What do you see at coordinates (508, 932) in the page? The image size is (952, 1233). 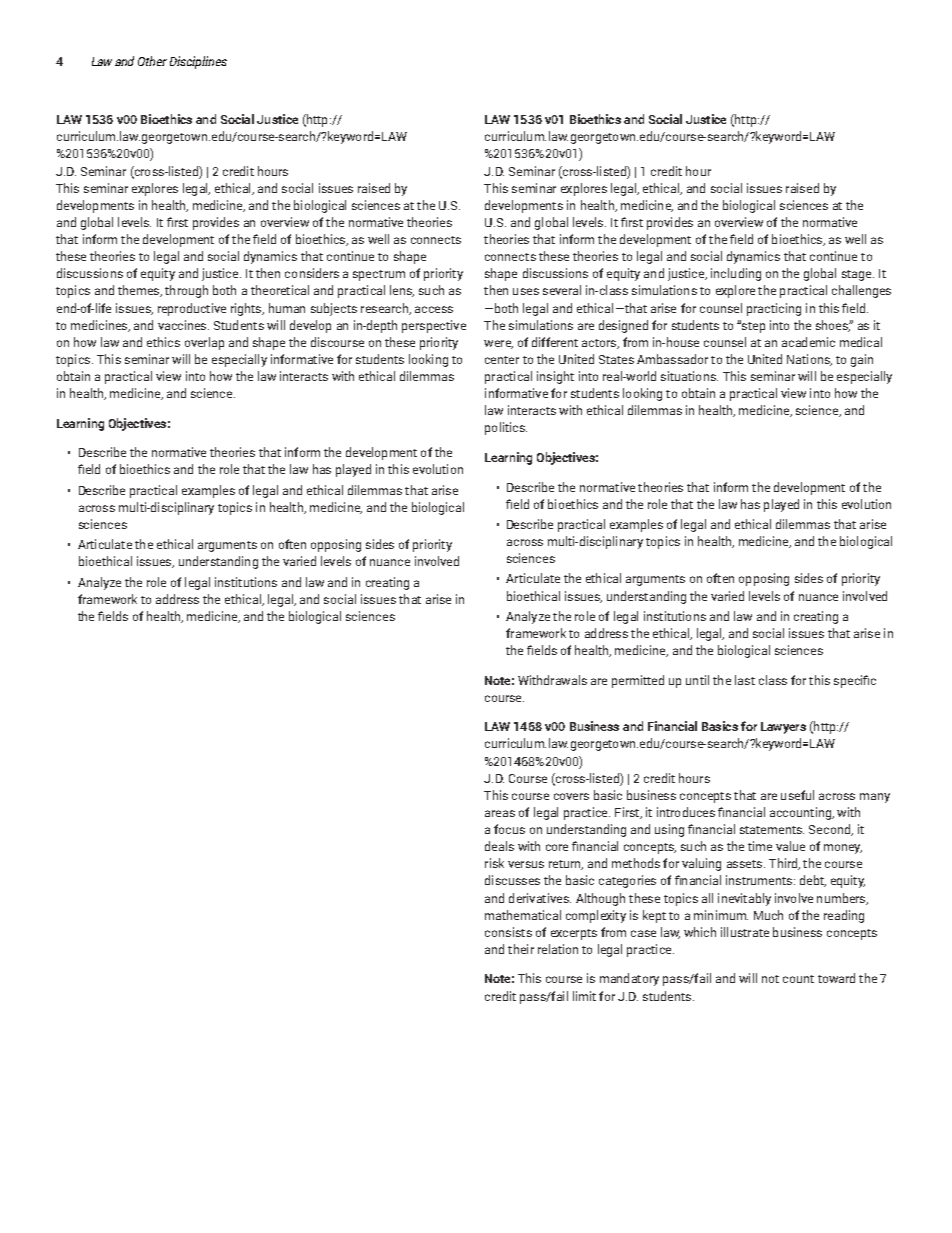 I see `consists` at bounding box center [508, 932].
